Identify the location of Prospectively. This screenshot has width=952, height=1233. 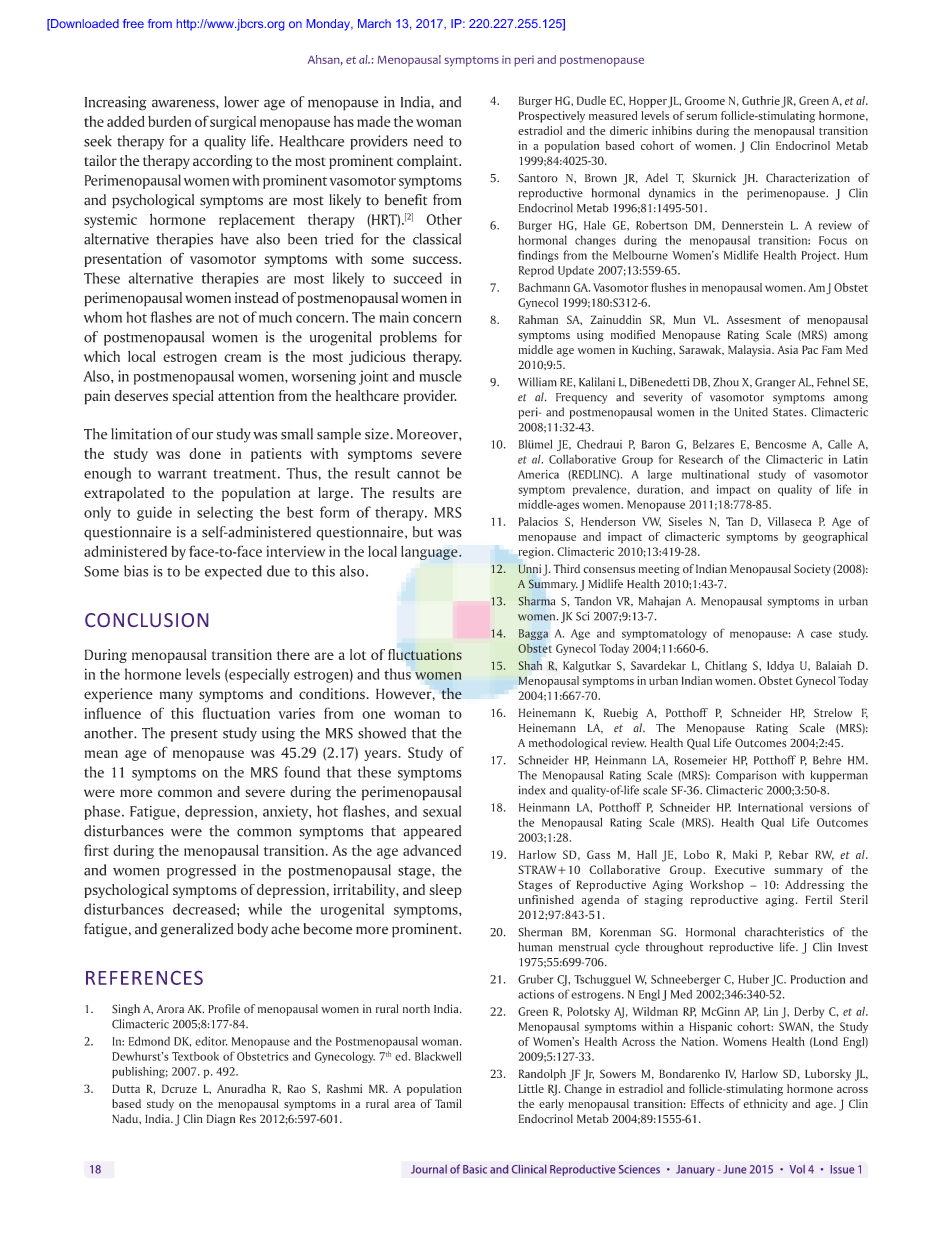
(552, 117).
